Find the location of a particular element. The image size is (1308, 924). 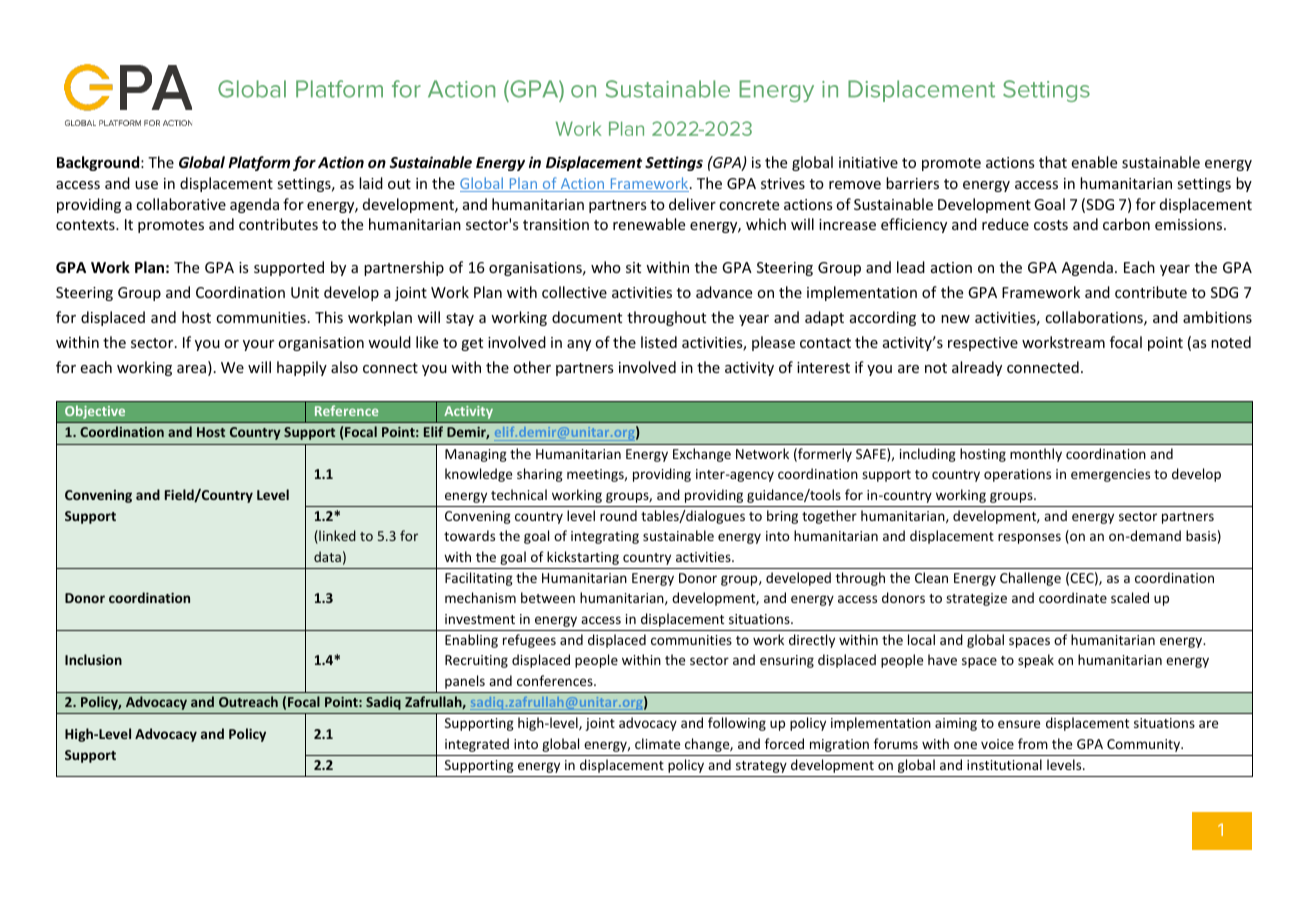

data is located at coordinates (327, 556).
